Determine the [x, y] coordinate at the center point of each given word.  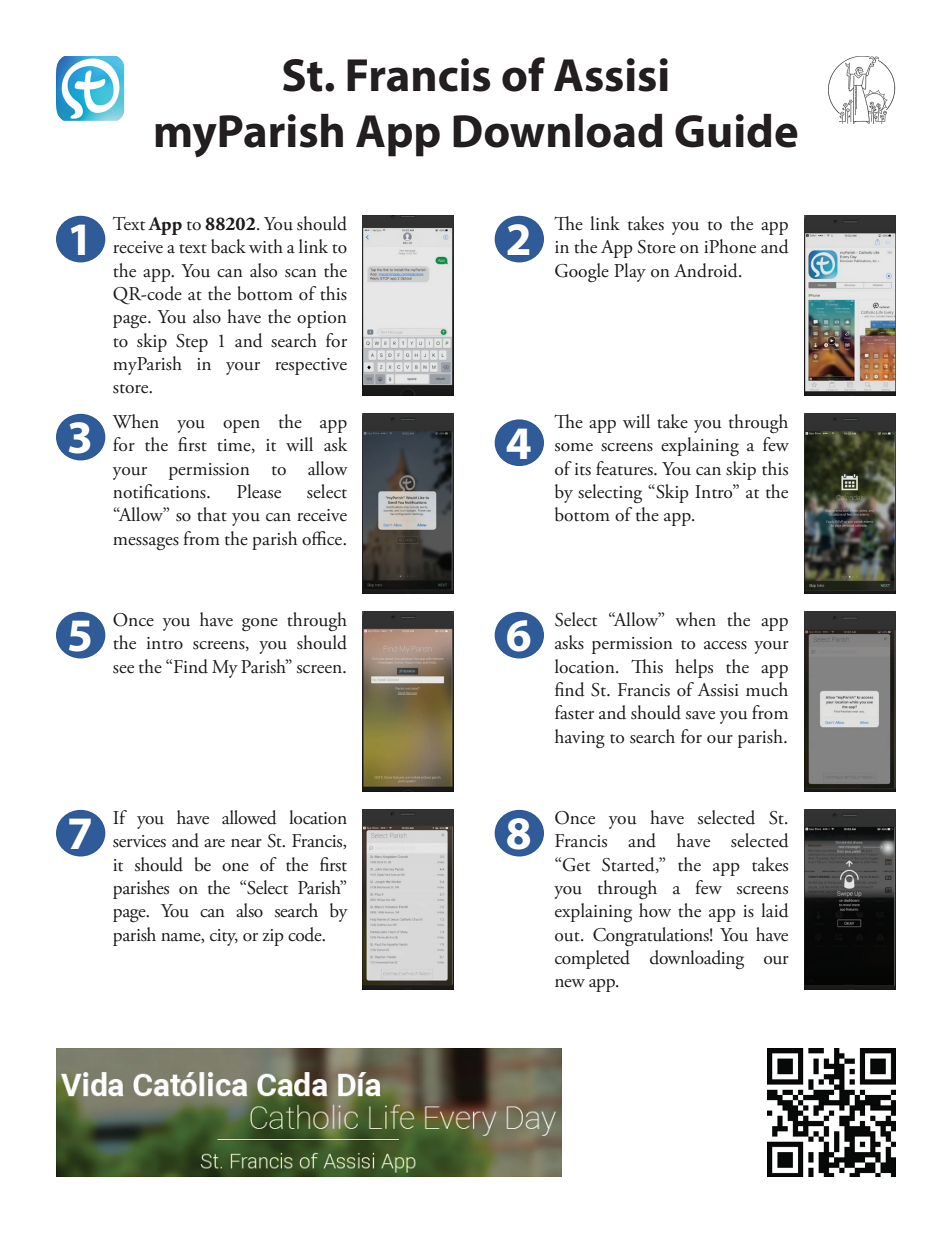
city [224, 937]
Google [582, 273]
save [700, 715]
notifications [160, 491]
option [322, 319]
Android [707, 270]
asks [569, 642]
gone [260, 625]
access [725, 645]
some [574, 447]
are [214, 843]
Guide [736, 131]
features [625, 468]
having [580, 739]
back [228, 246]
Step [192, 343]
